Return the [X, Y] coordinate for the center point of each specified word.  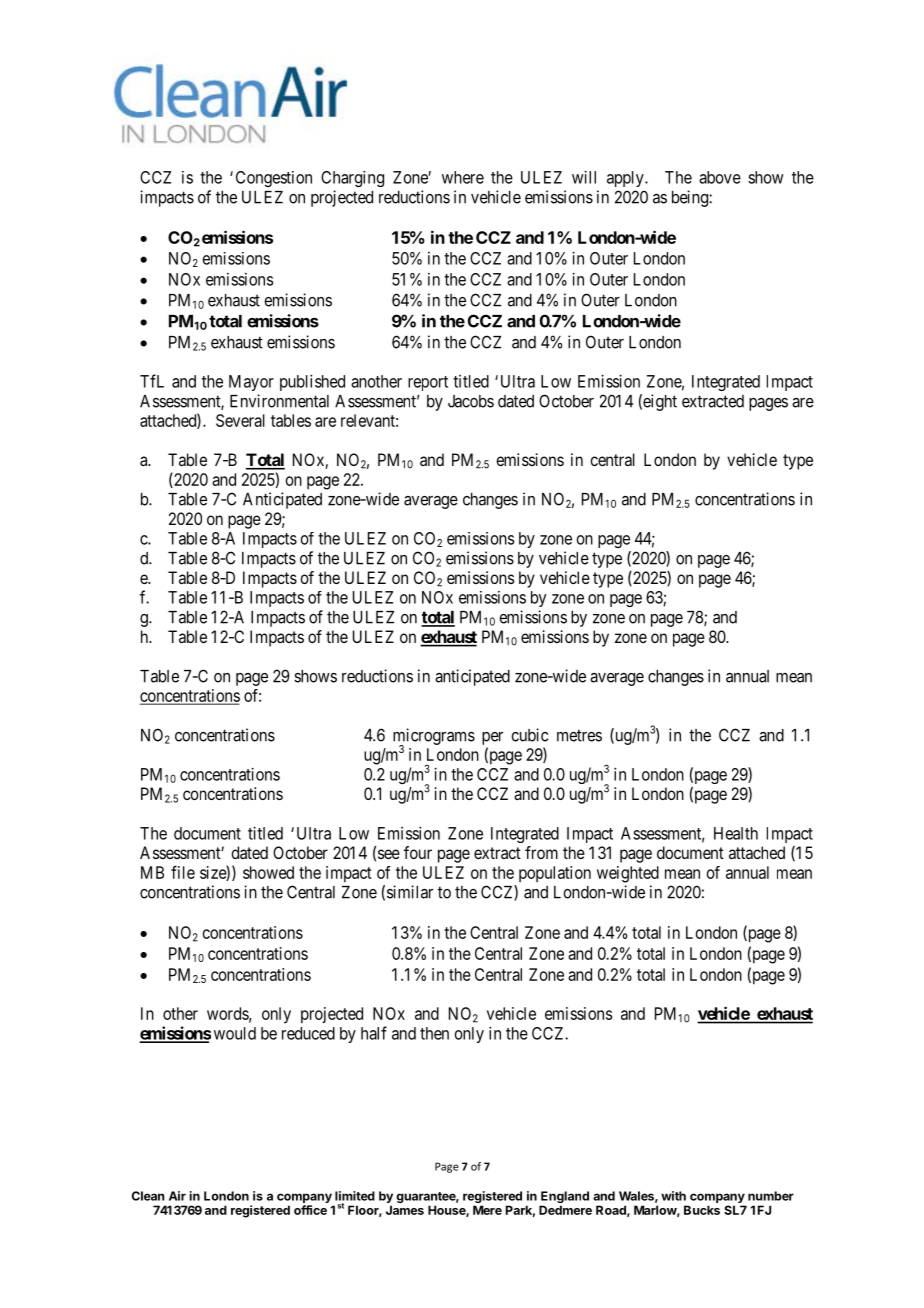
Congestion [274, 179]
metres [579, 735]
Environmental [279, 401]
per [492, 738]
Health [736, 833]
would [235, 1033]
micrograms [434, 737]
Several [240, 420]
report [428, 383]
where [463, 177]
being [691, 198]
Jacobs [471, 401]
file [183, 872]
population [555, 874]
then [434, 1033]
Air [177, 1196]
